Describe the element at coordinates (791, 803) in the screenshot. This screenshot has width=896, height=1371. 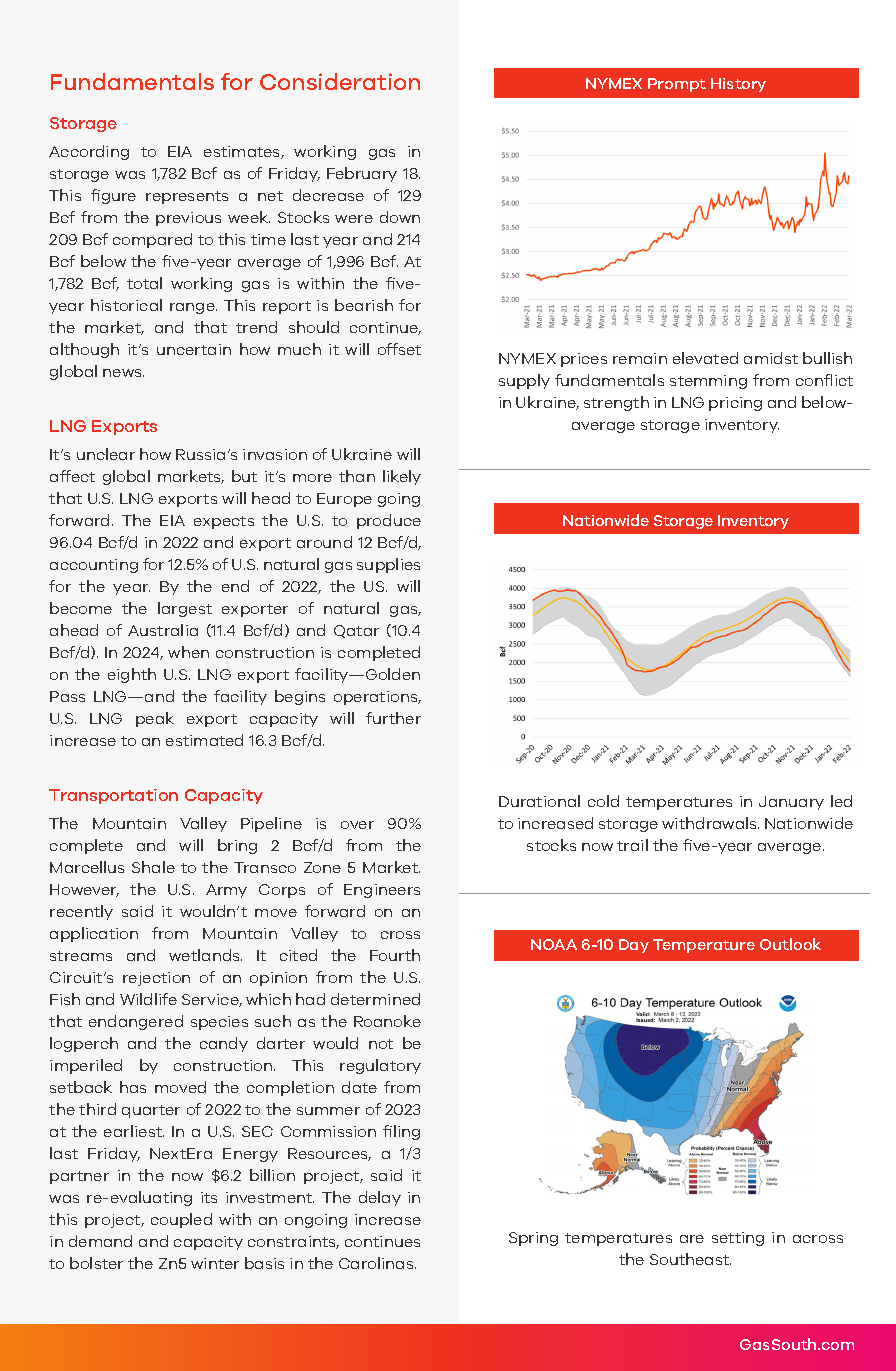
I see `January` at that location.
